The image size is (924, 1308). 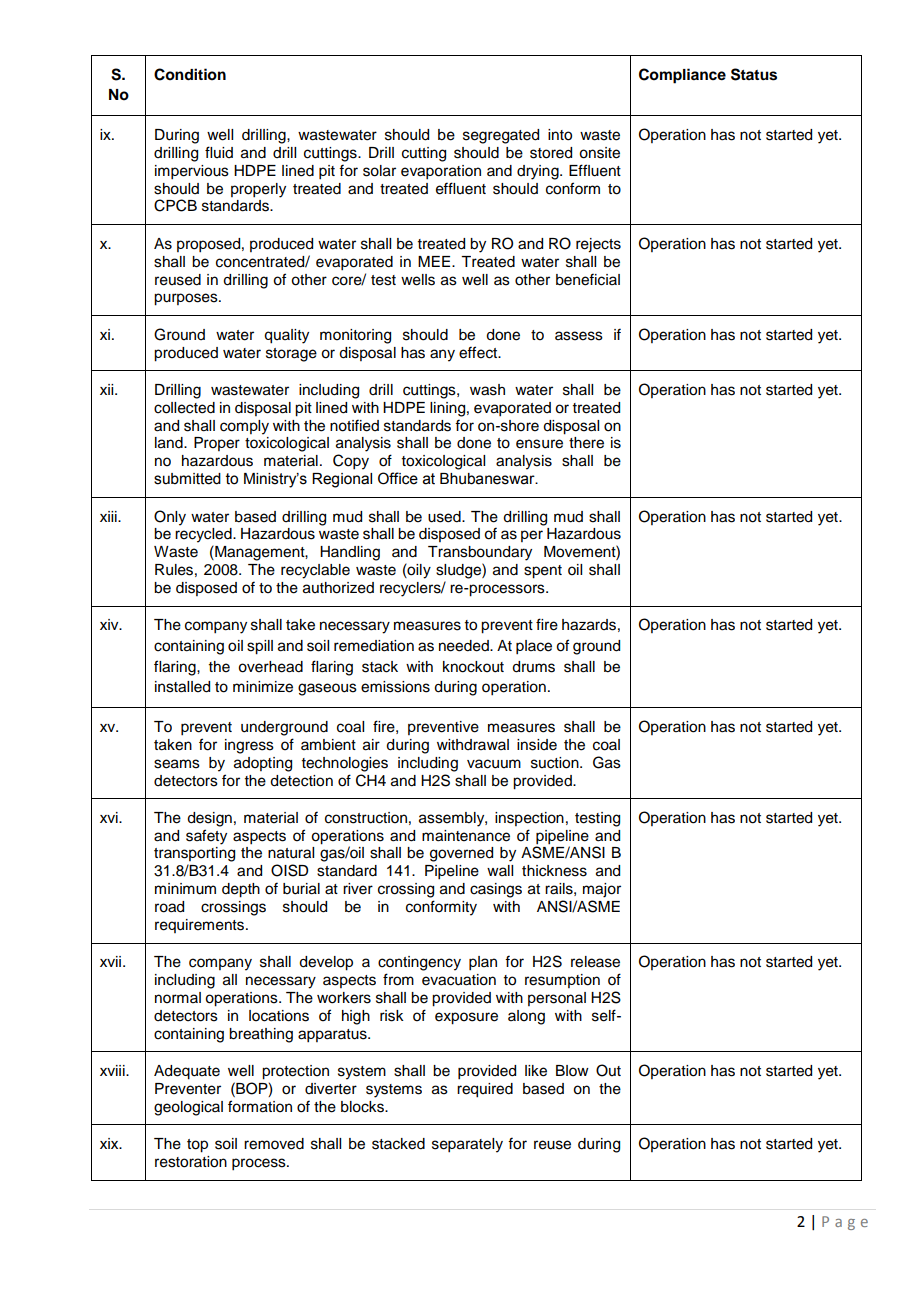 What do you see at coordinates (197, 1146) in the image?
I see `top` at bounding box center [197, 1146].
